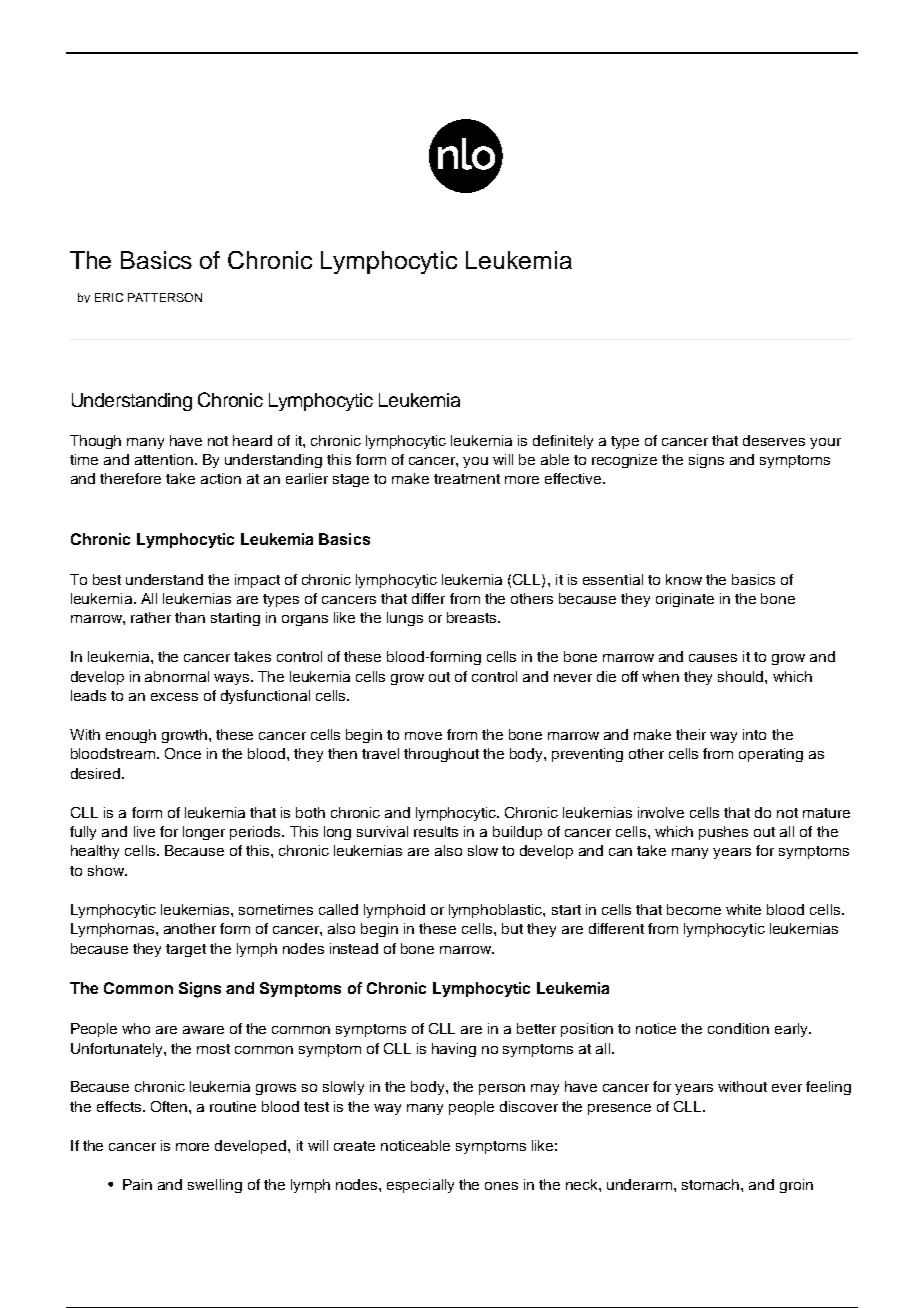 Image resolution: width=924 pixels, height=1308 pixels. What do you see at coordinates (441, 755) in the screenshot?
I see `throughout` at bounding box center [441, 755].
